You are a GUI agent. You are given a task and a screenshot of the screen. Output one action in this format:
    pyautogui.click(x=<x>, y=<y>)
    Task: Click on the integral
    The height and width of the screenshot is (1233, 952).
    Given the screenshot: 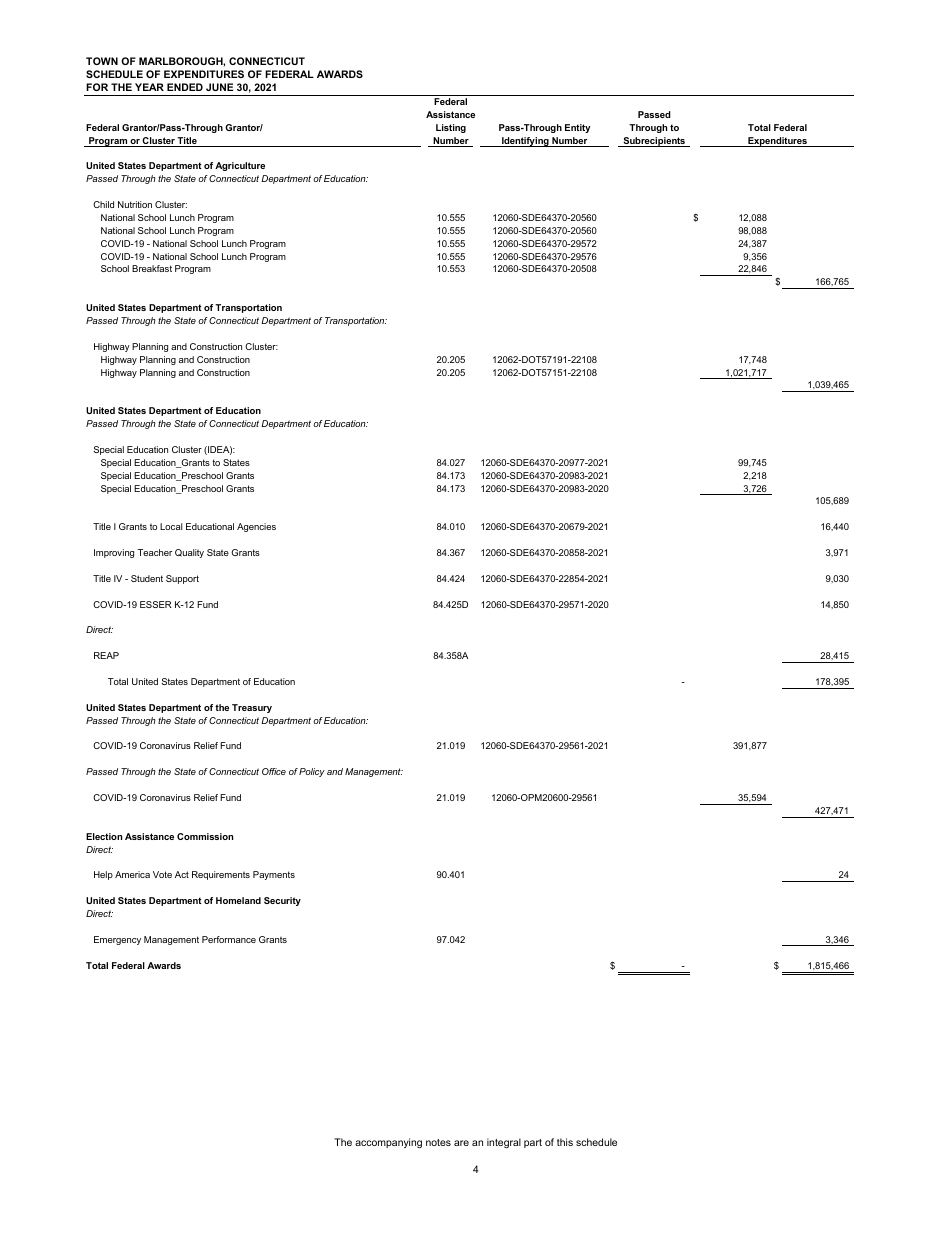 What is the action you would take?
    pyautogui.click(x=504, y=1143)
